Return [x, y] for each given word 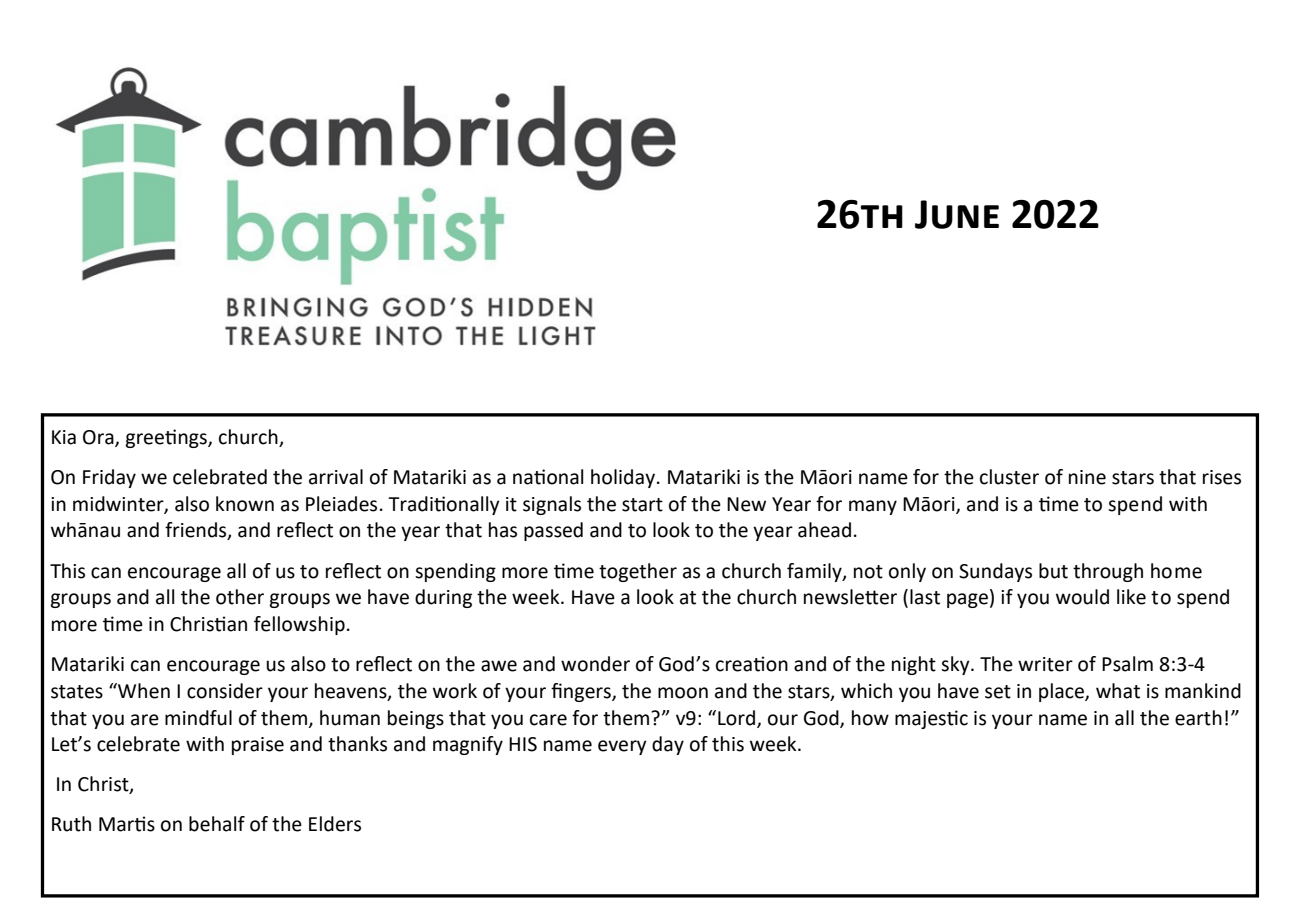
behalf [217, 824]
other [240, 597]
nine [1087, 477]
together [638, 572]
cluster [1009, 477]
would [1082, 597]
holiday [623, 478]
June [957, 214]
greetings [167, 438]
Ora [99, 438]
